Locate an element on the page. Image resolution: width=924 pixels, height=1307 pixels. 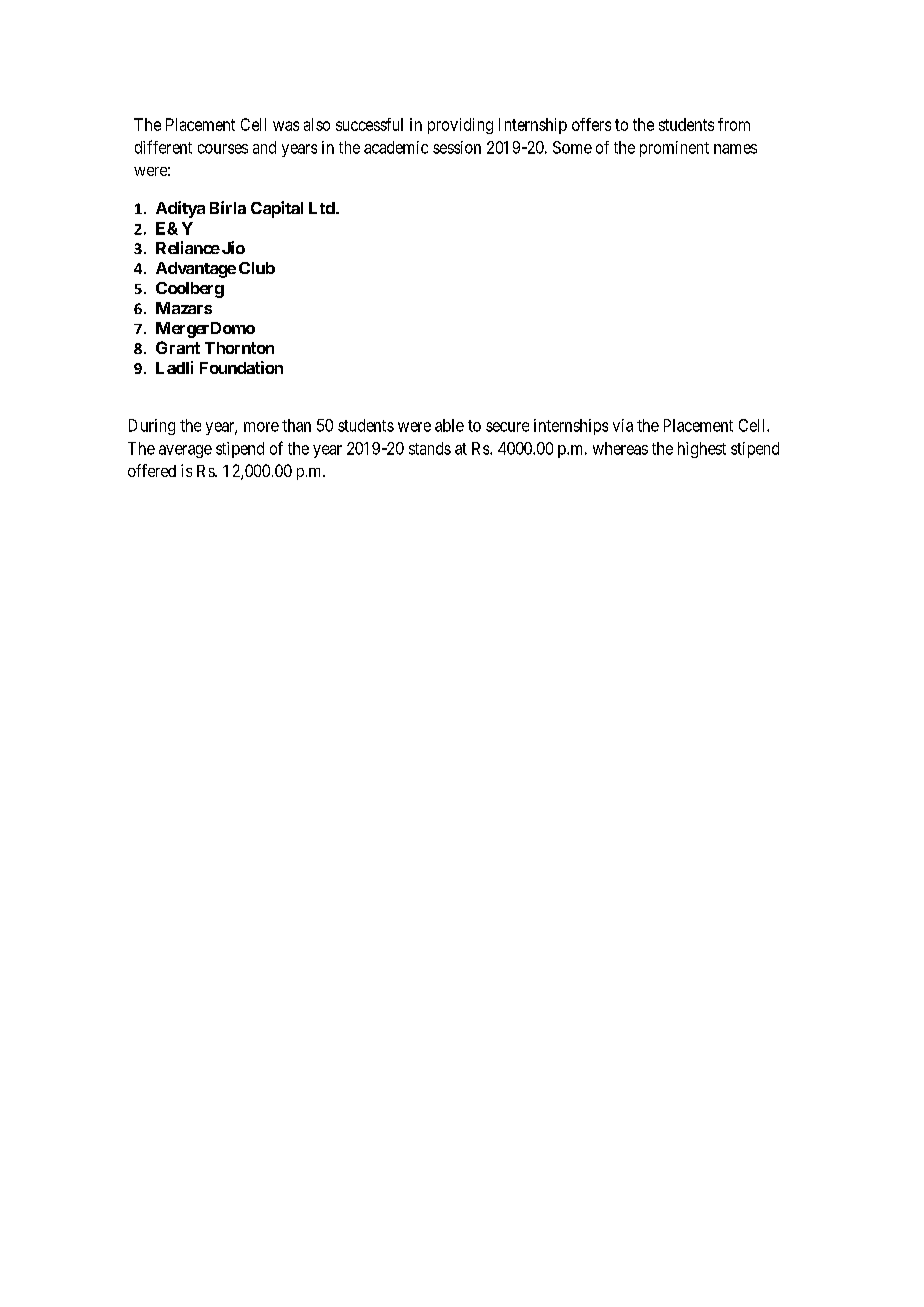
Ltd is located at coordinates (323, 208).
